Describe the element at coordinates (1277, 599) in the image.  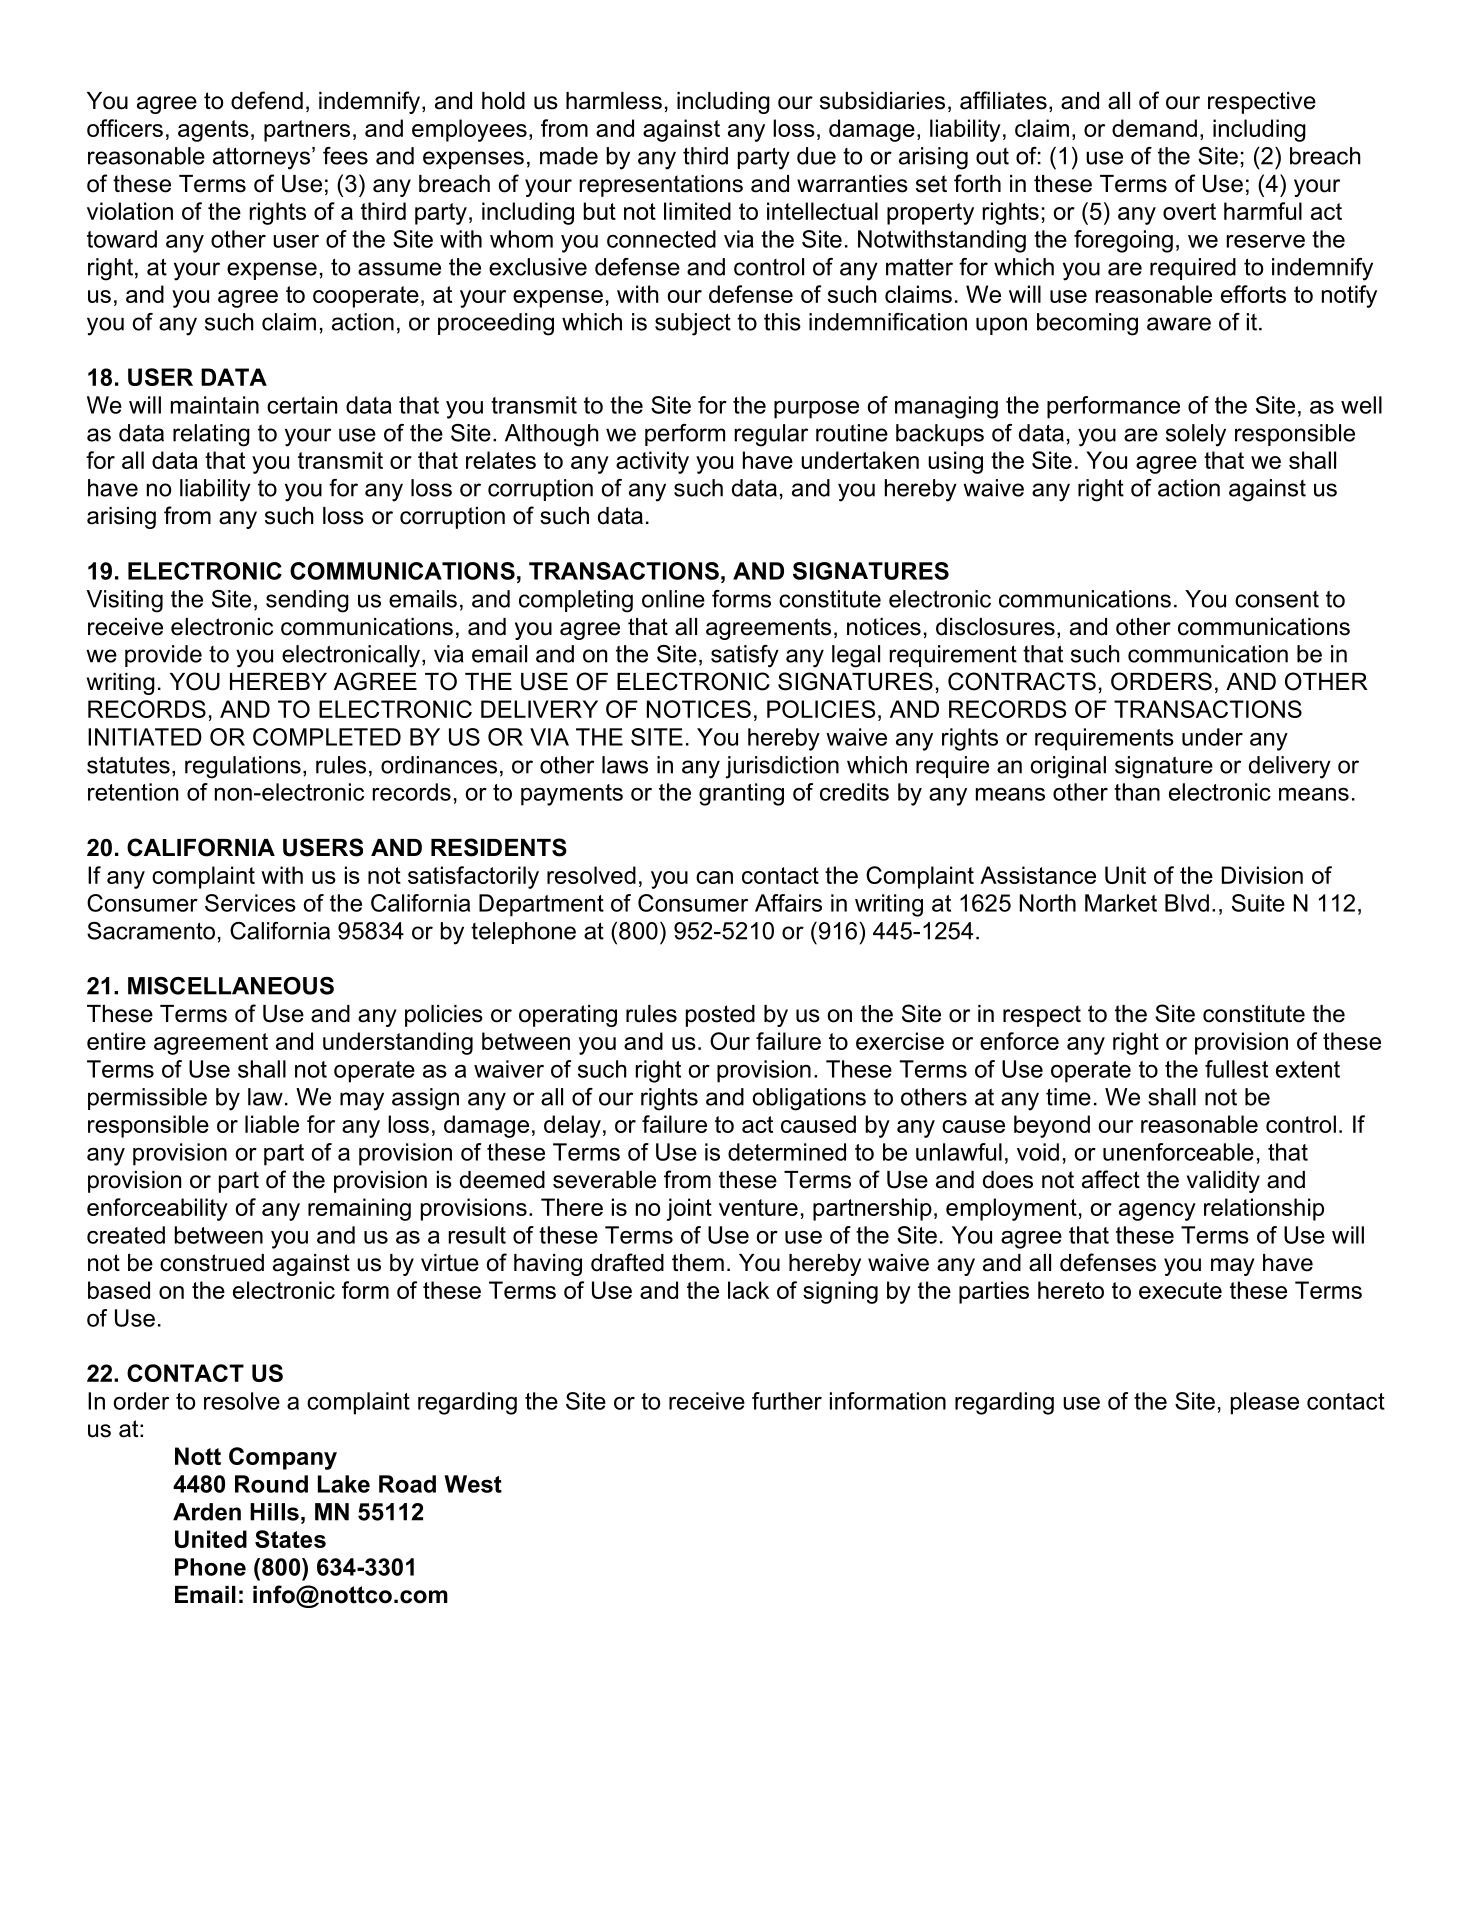
I see `consent` at that location.
